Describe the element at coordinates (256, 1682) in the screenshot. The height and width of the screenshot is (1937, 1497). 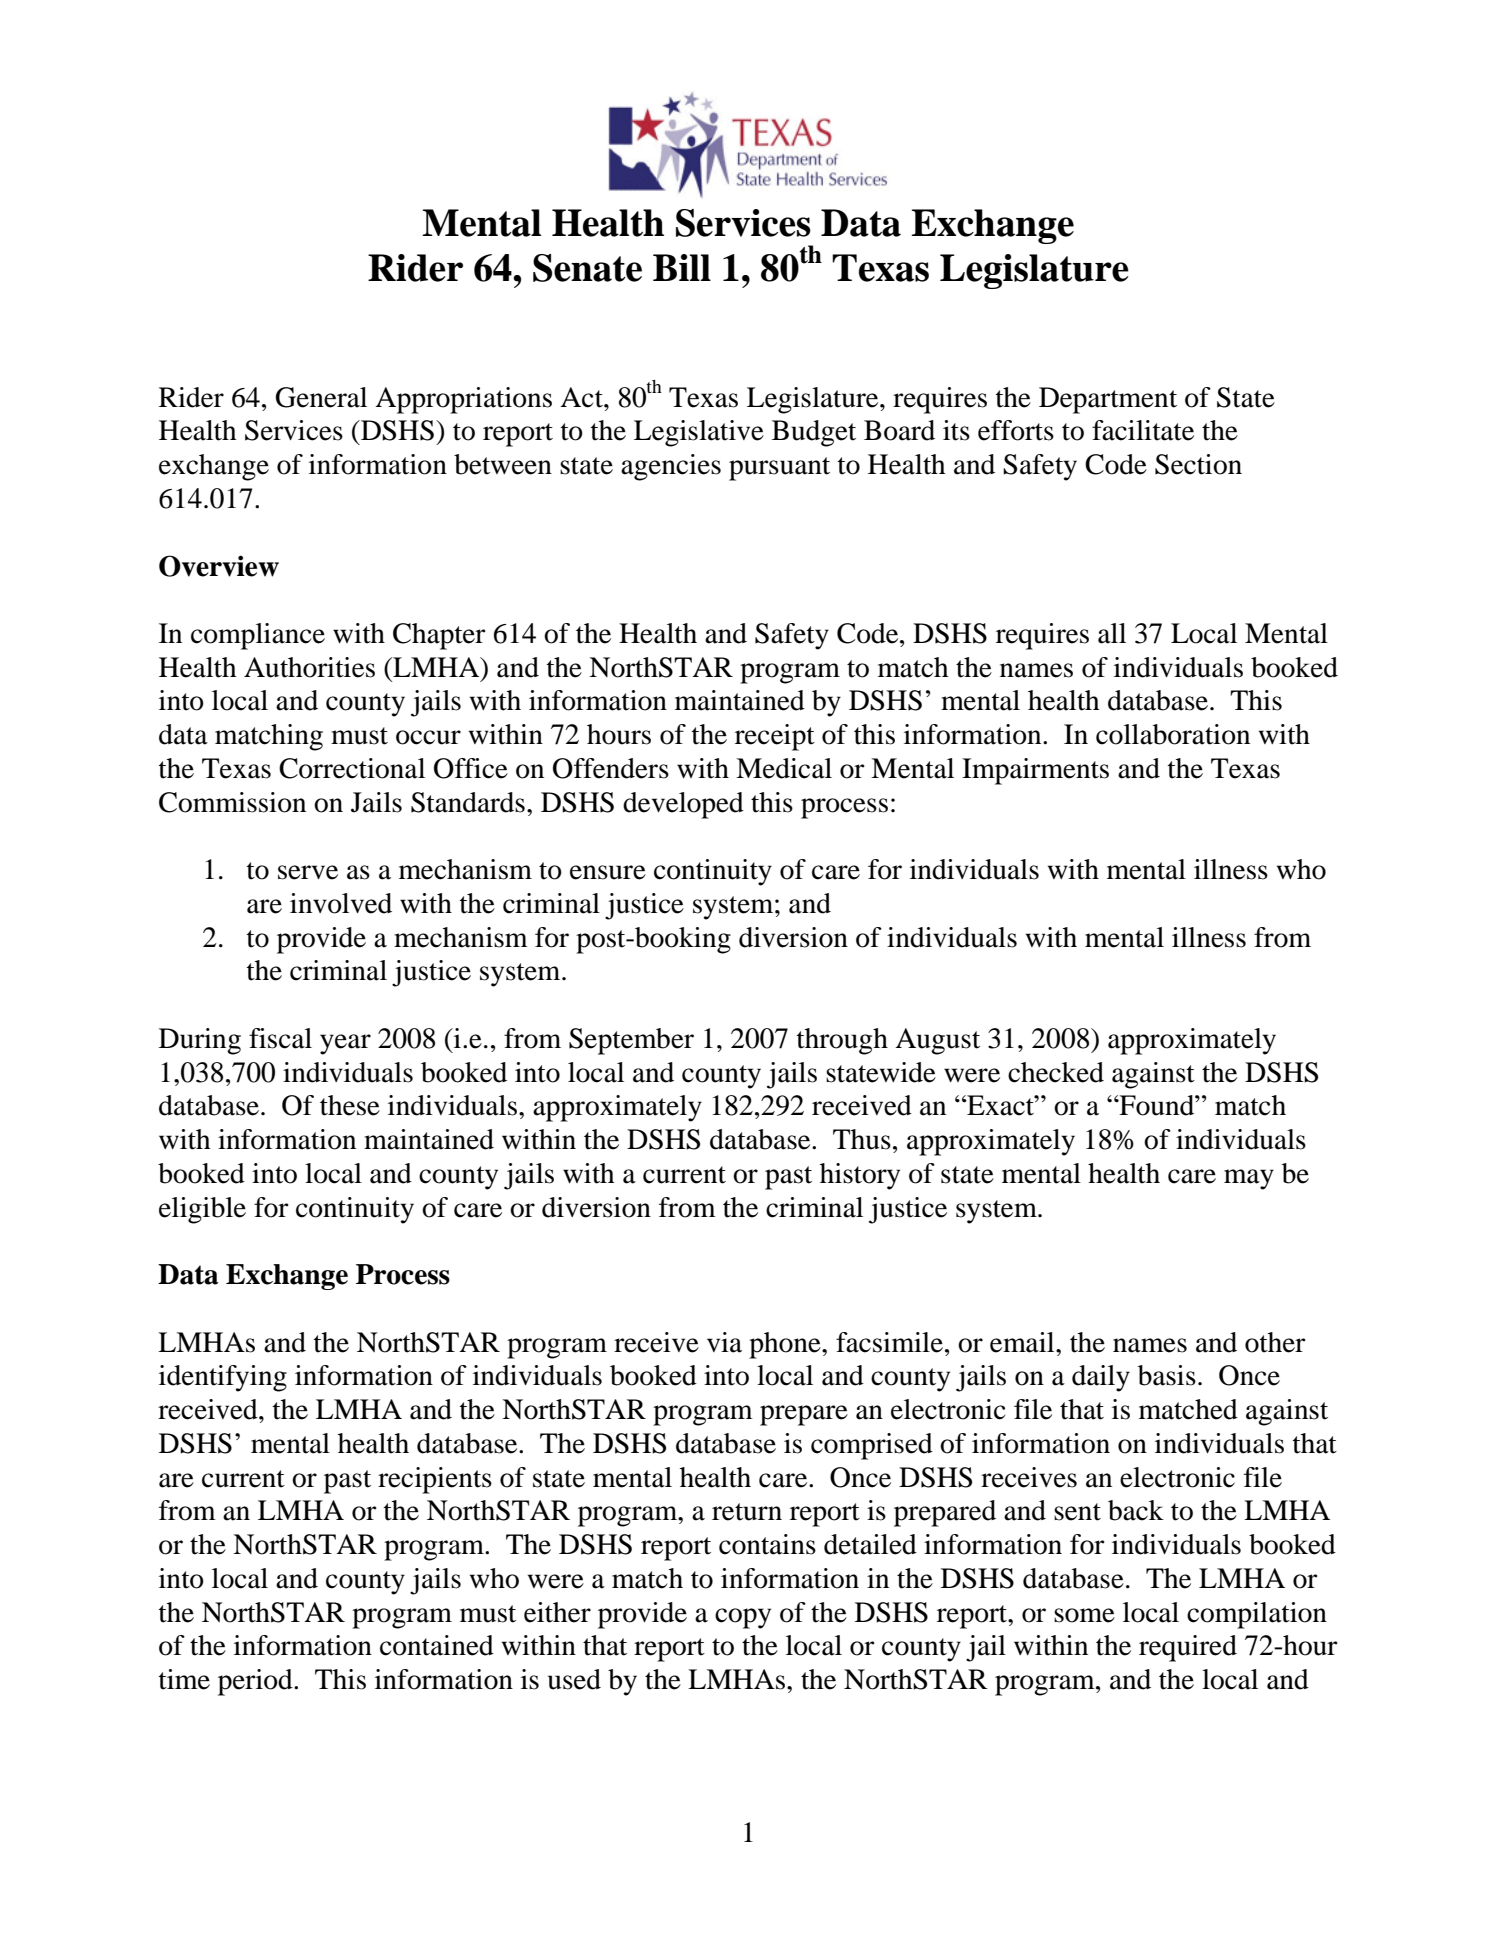
I see `period` at that location.
